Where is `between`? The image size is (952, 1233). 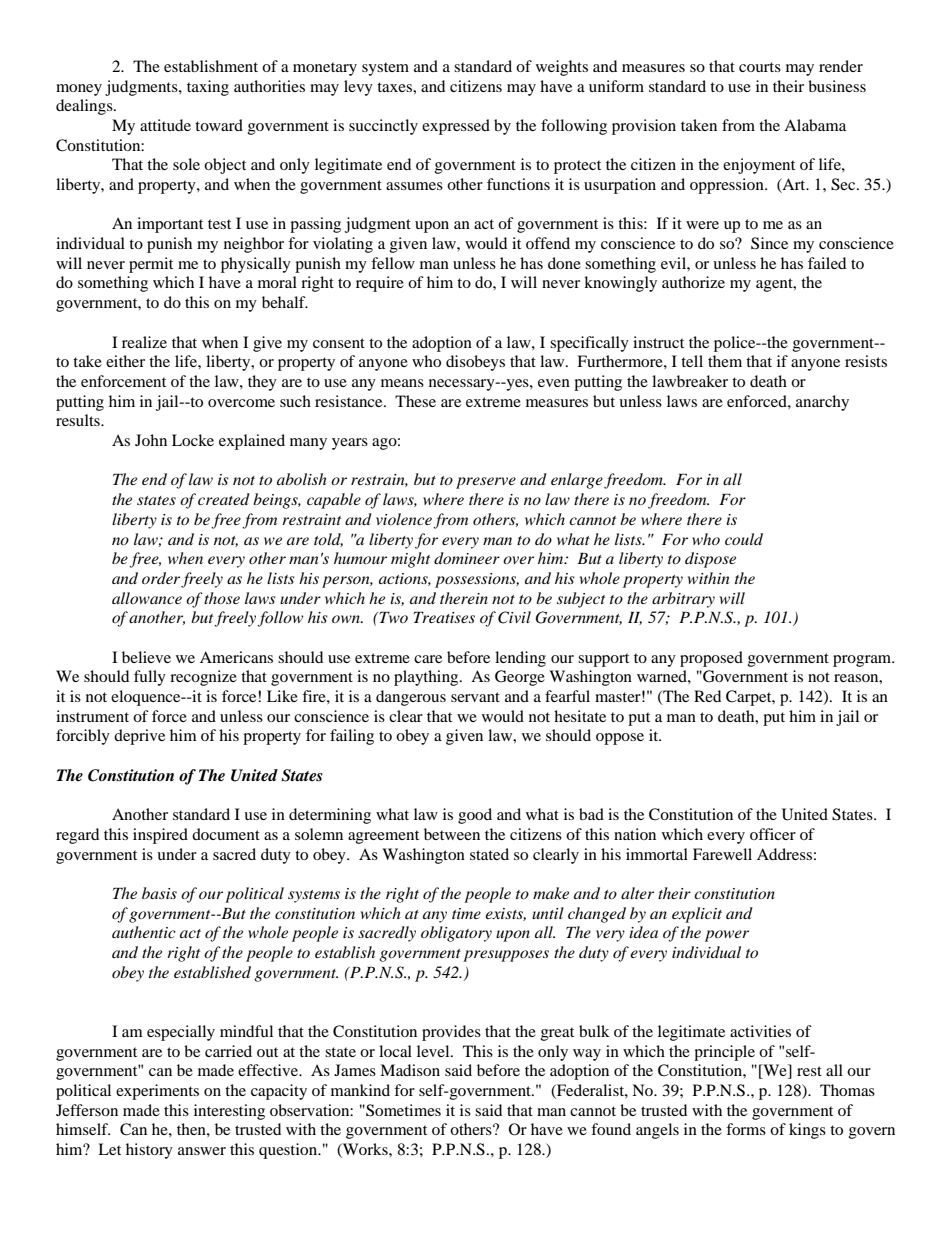 between is located at coordinates (452, 834).
